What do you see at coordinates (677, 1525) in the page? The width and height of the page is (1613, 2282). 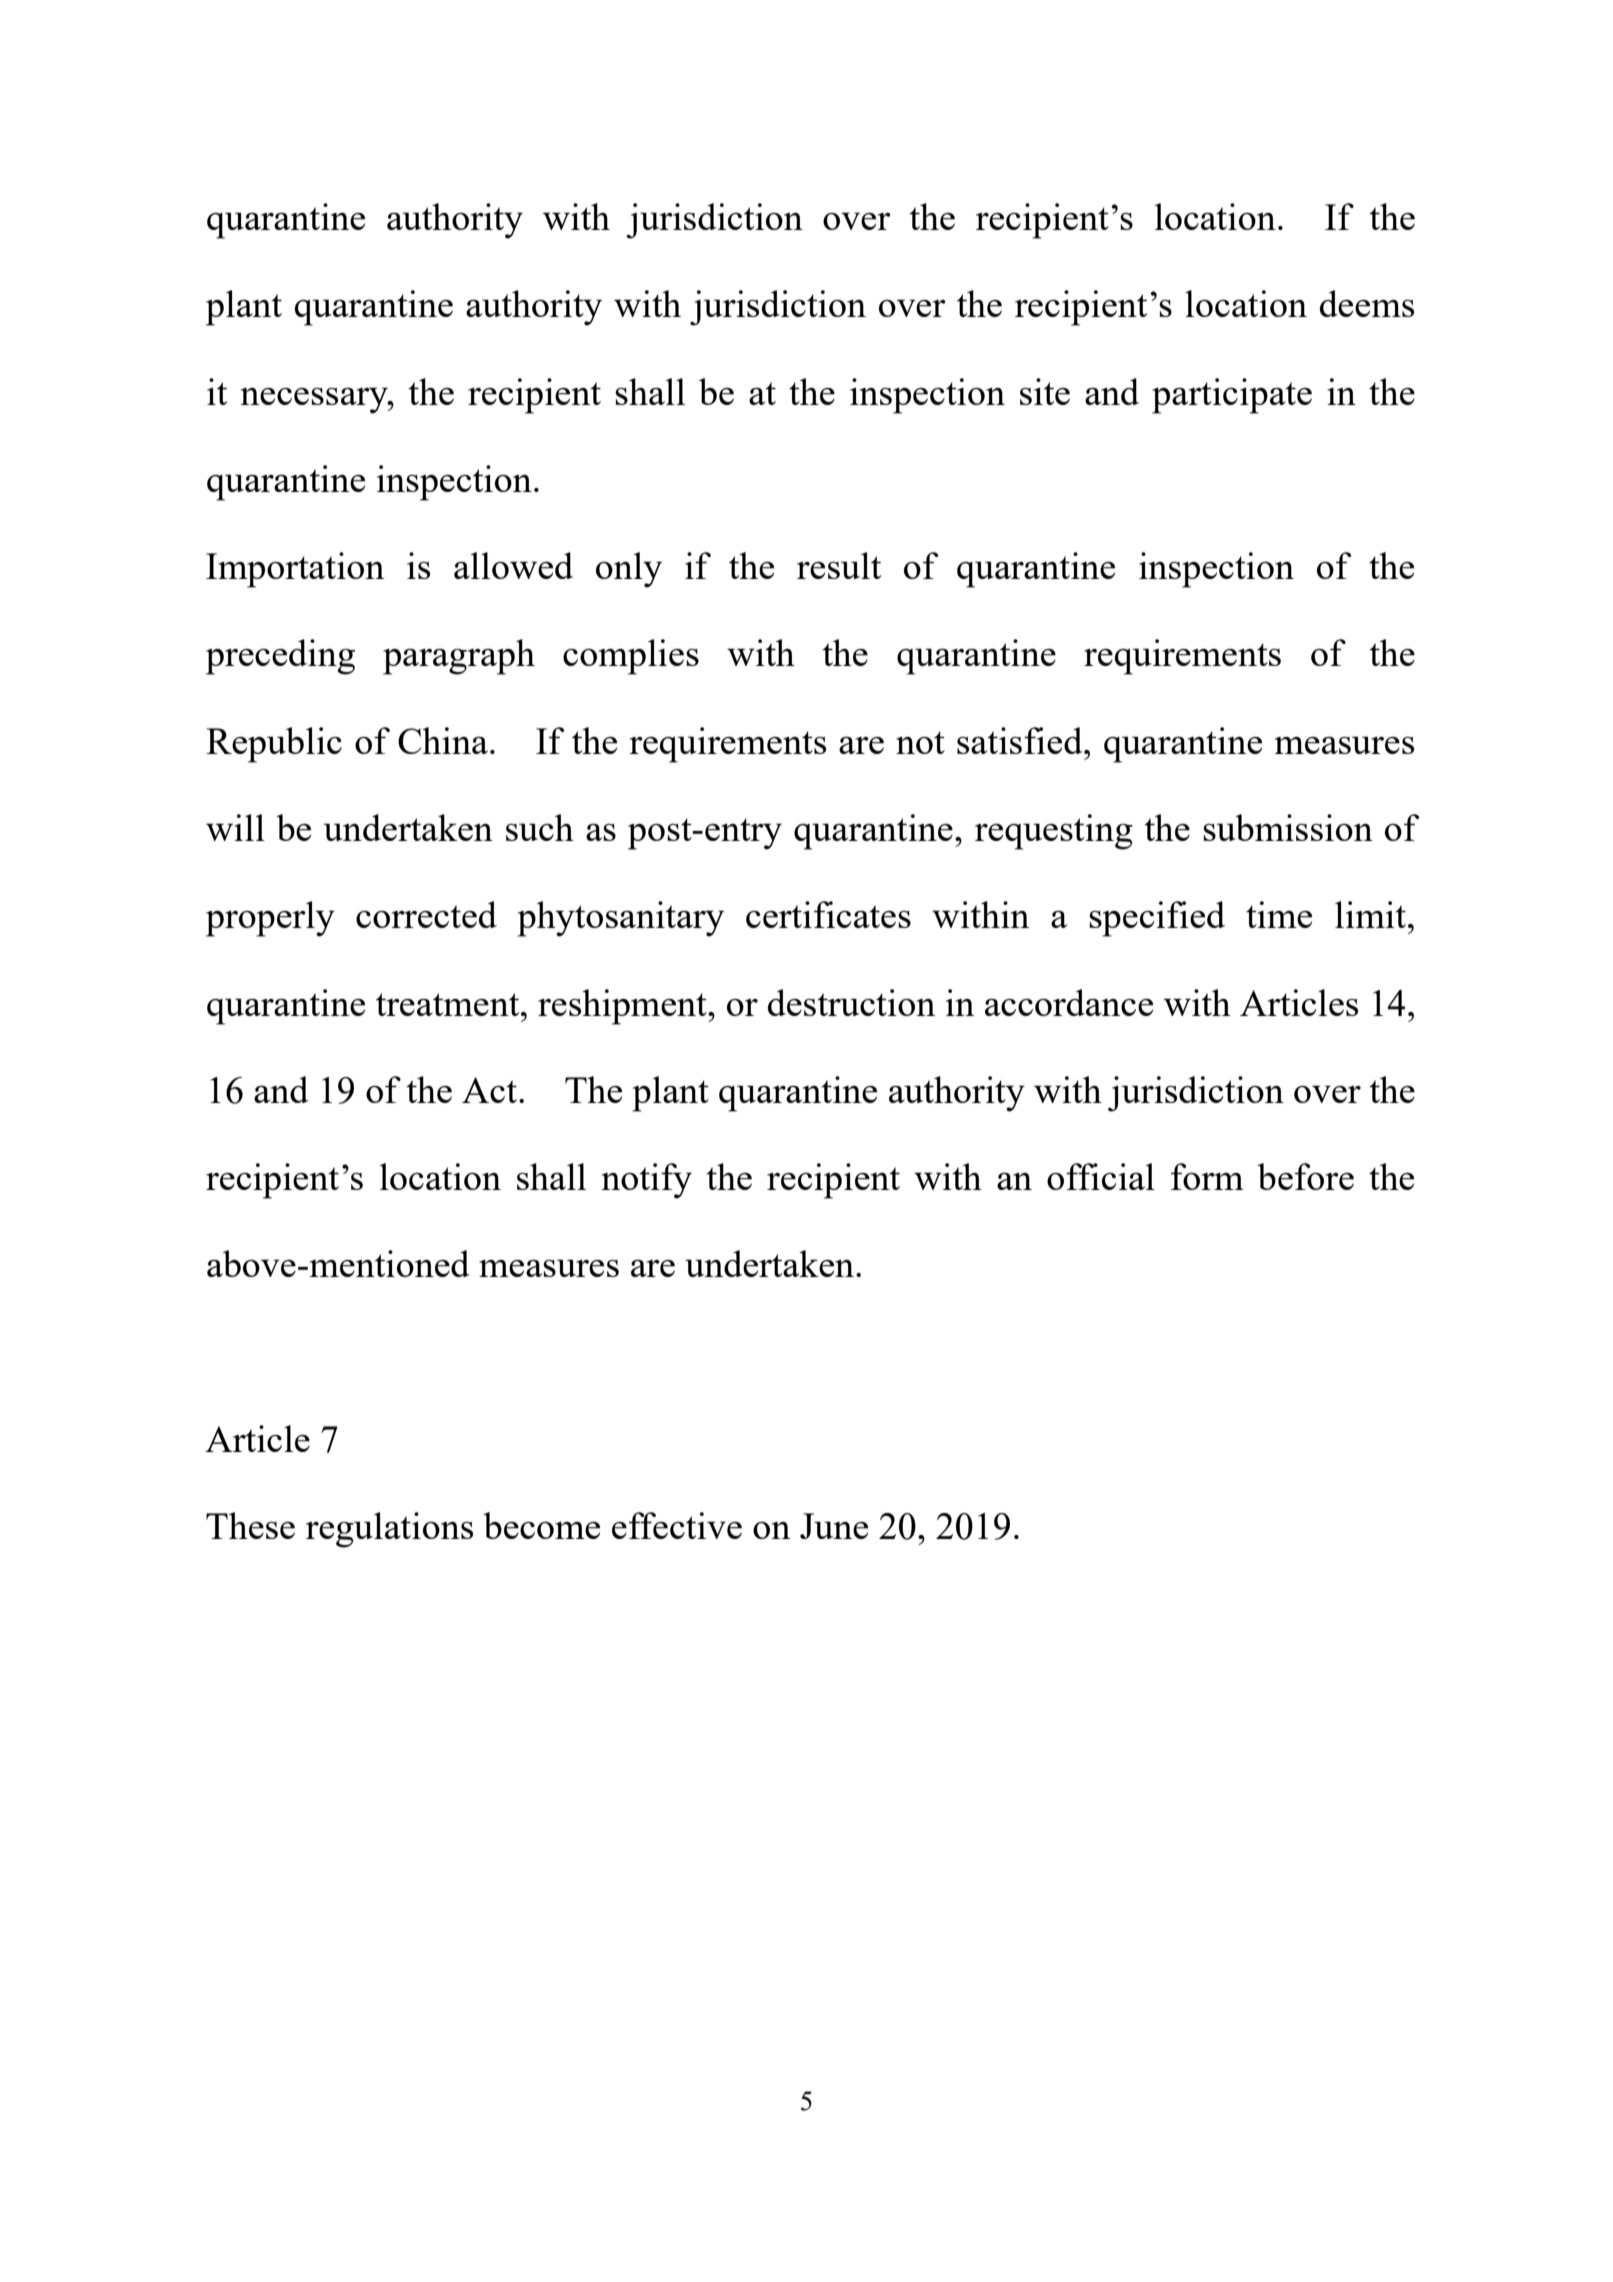 I see `effective` at bounding box center [677, 1525].
